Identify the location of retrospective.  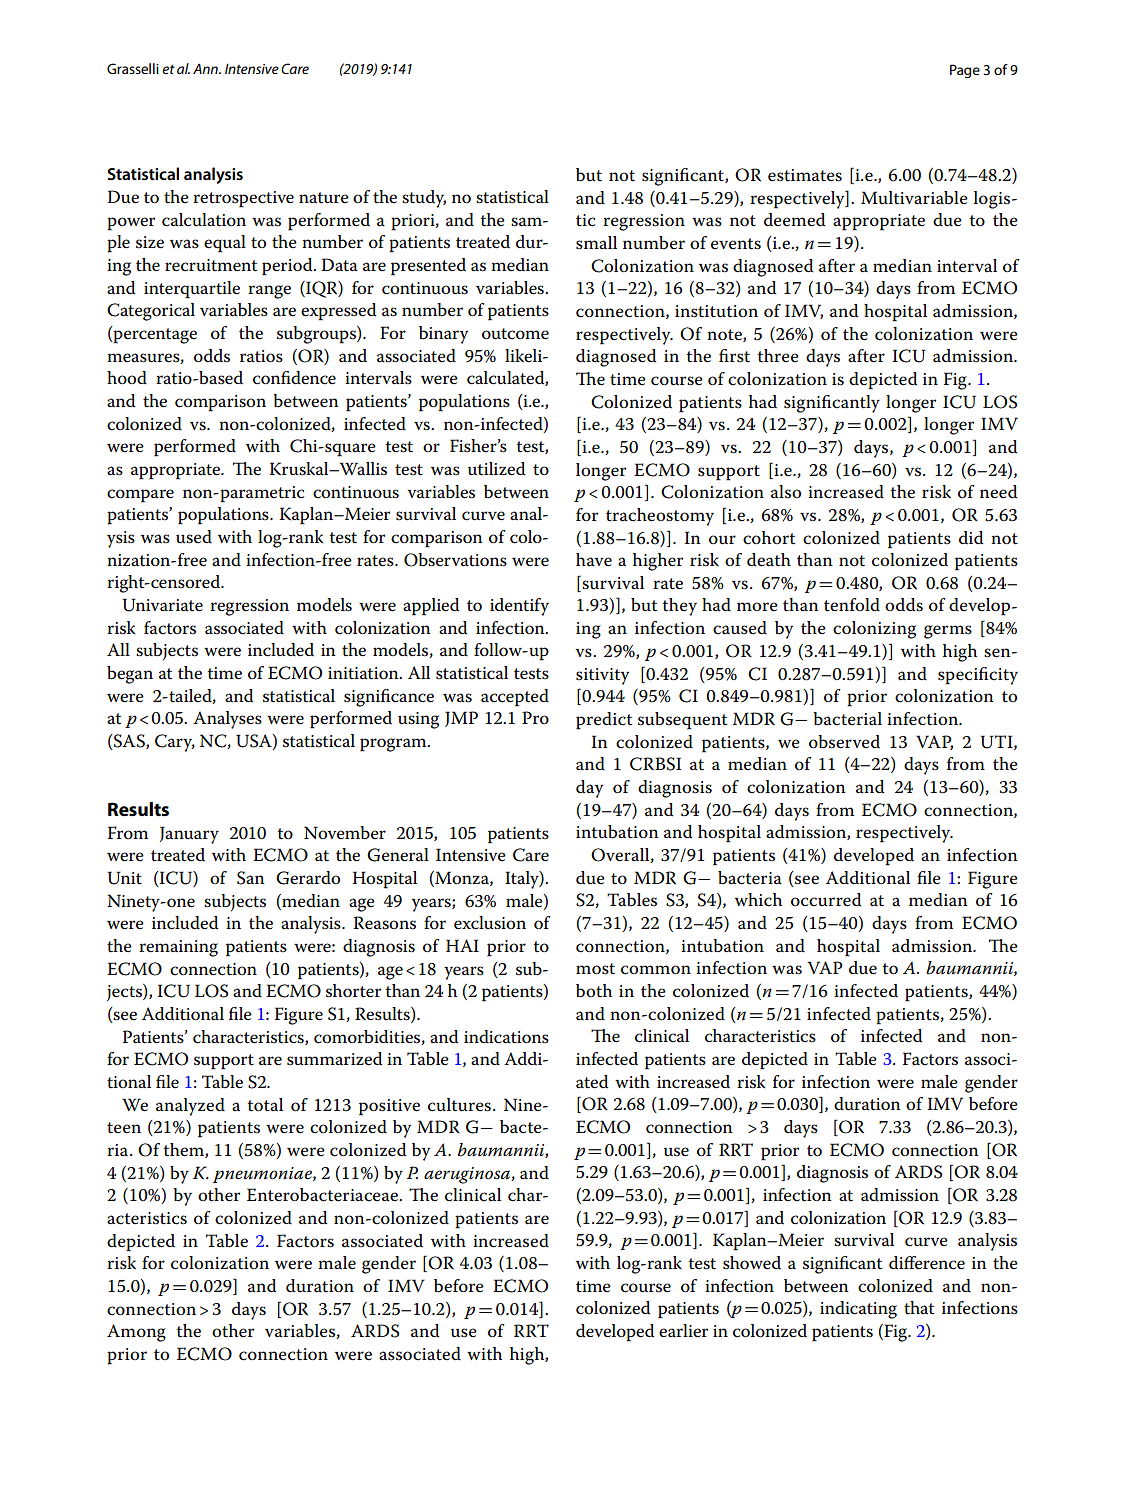
(243, 199).
